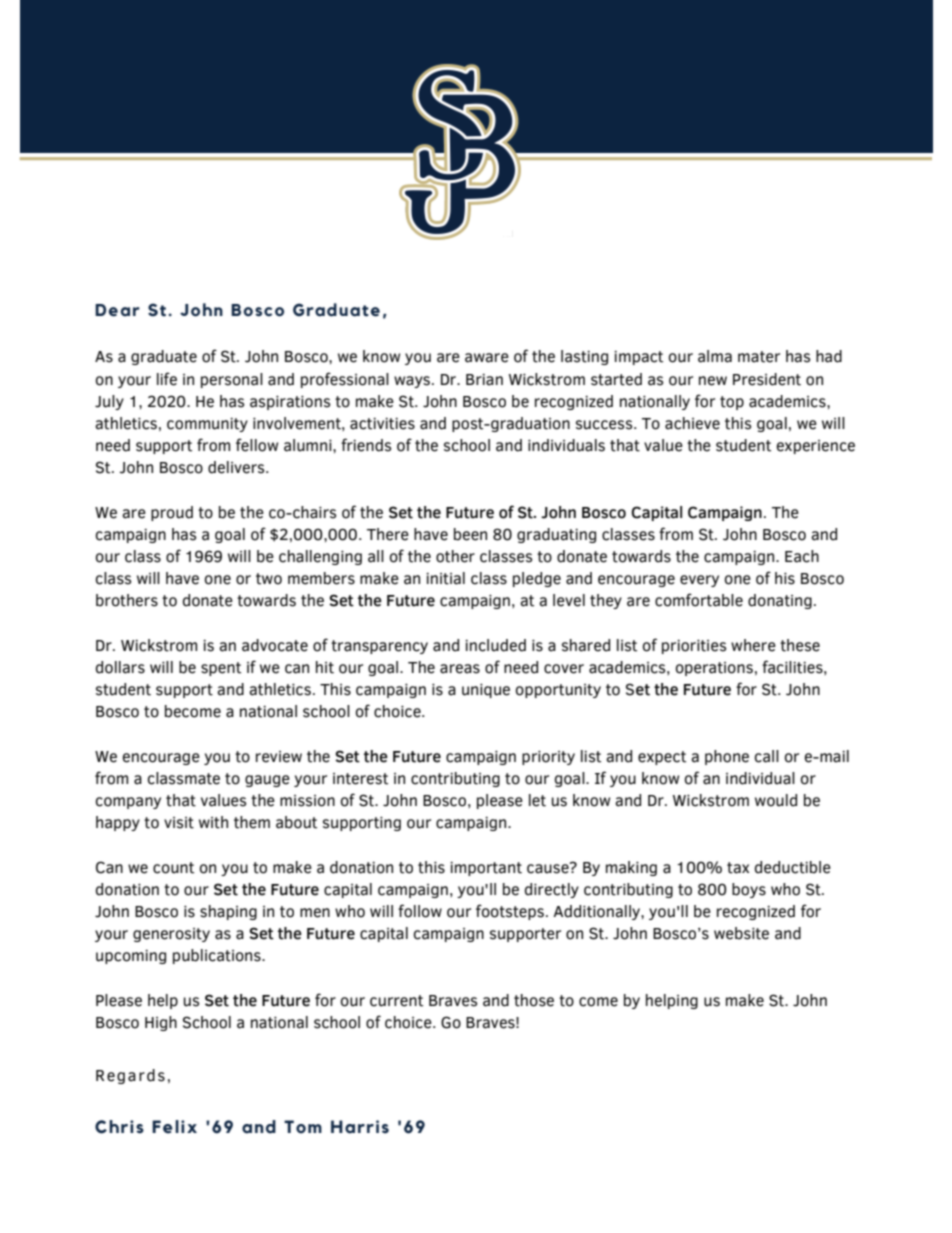  Describe the element at coordinates (167, 379) in the screenshot. I see `life` at that location.
